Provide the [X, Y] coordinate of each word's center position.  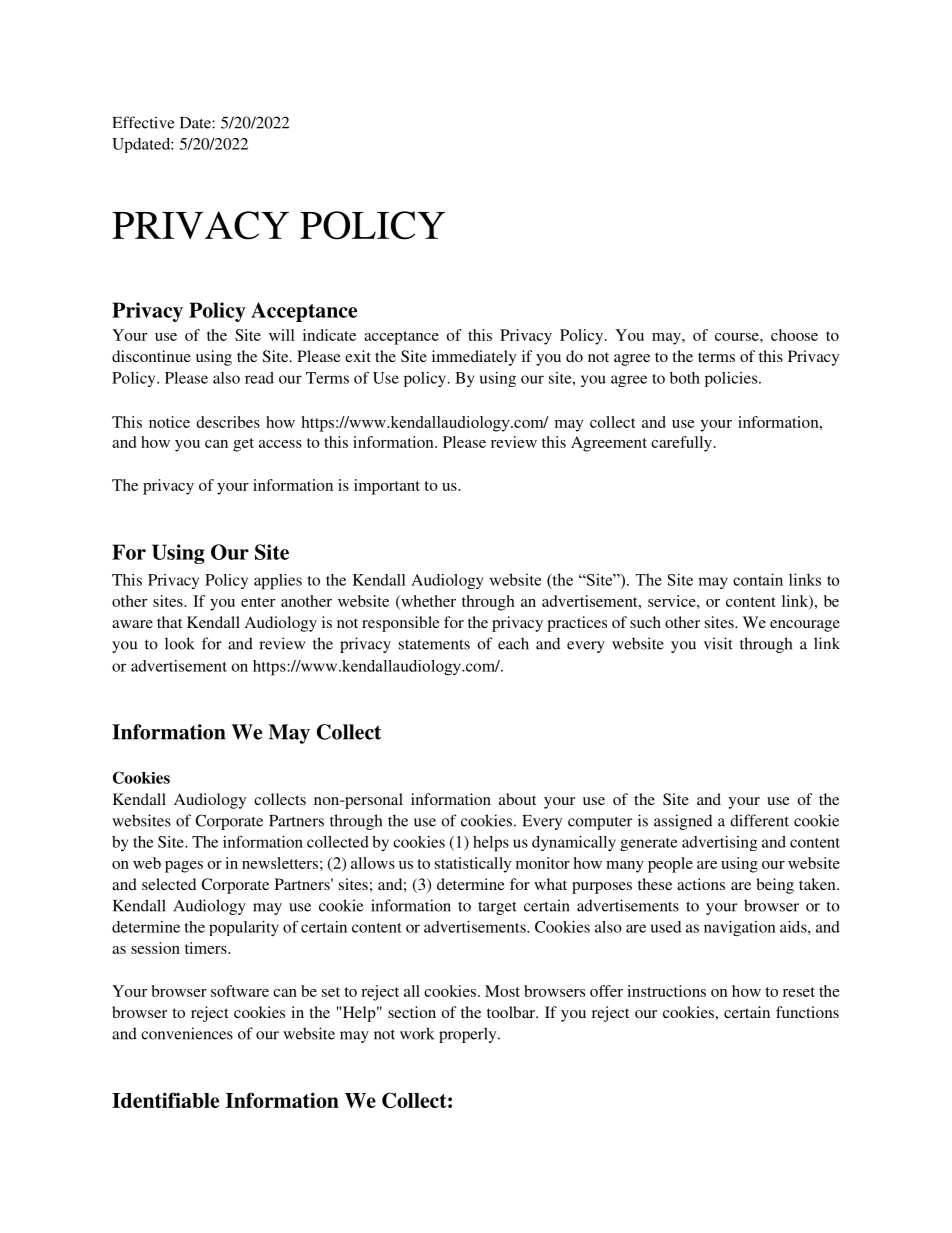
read [259, 378]
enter [258, 602]
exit [358, 356]
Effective [143, 122]
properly [469, 1035]
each [513, 643]
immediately [474, 358]
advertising [720, 843]
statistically [473, 865]
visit [718, 643]
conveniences [187, 1033]
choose [794, 335]
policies [732, 379]
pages [184, 867]
